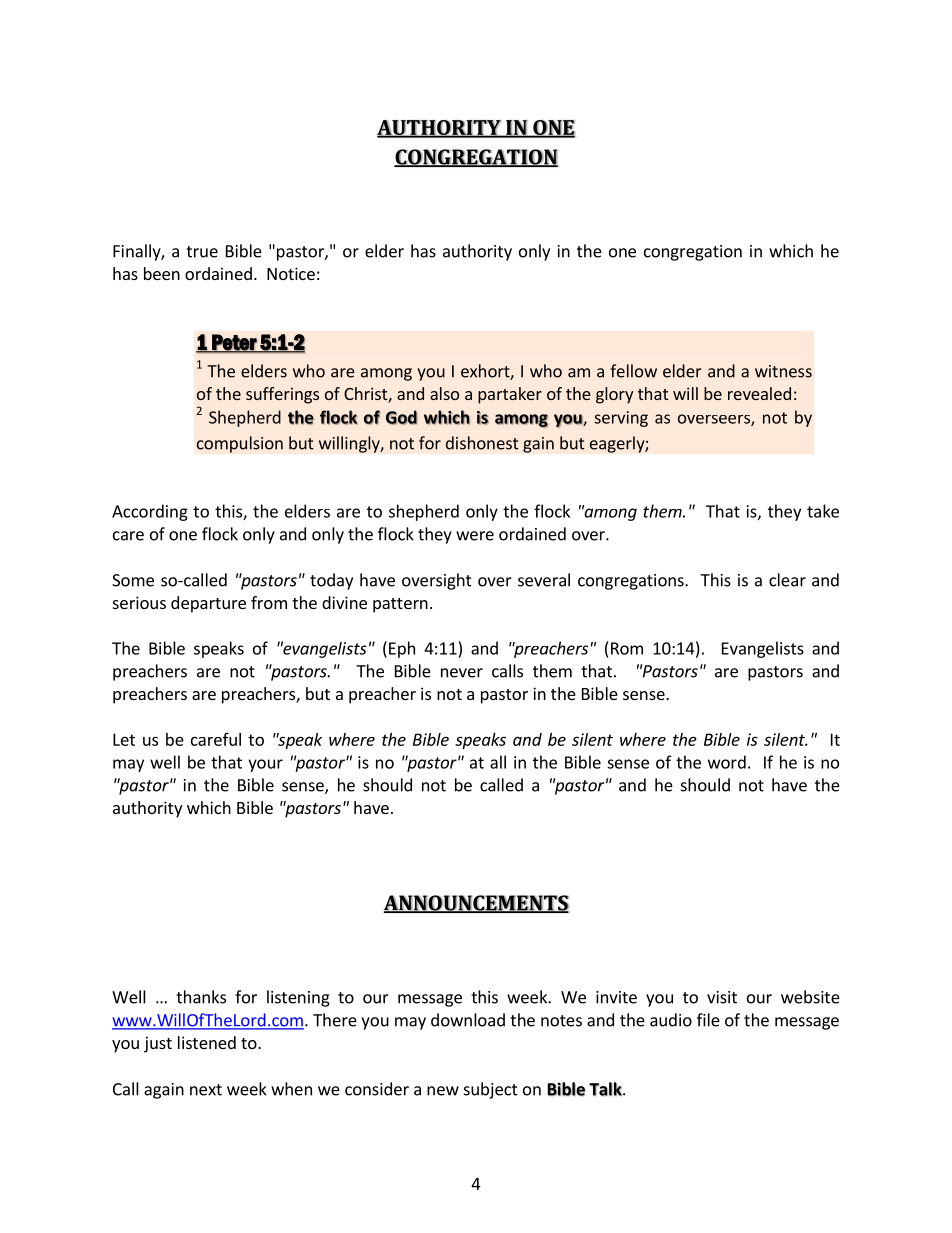 The height and width of the image is (1233, 952). I want to click on departure, so click(208, 604).
